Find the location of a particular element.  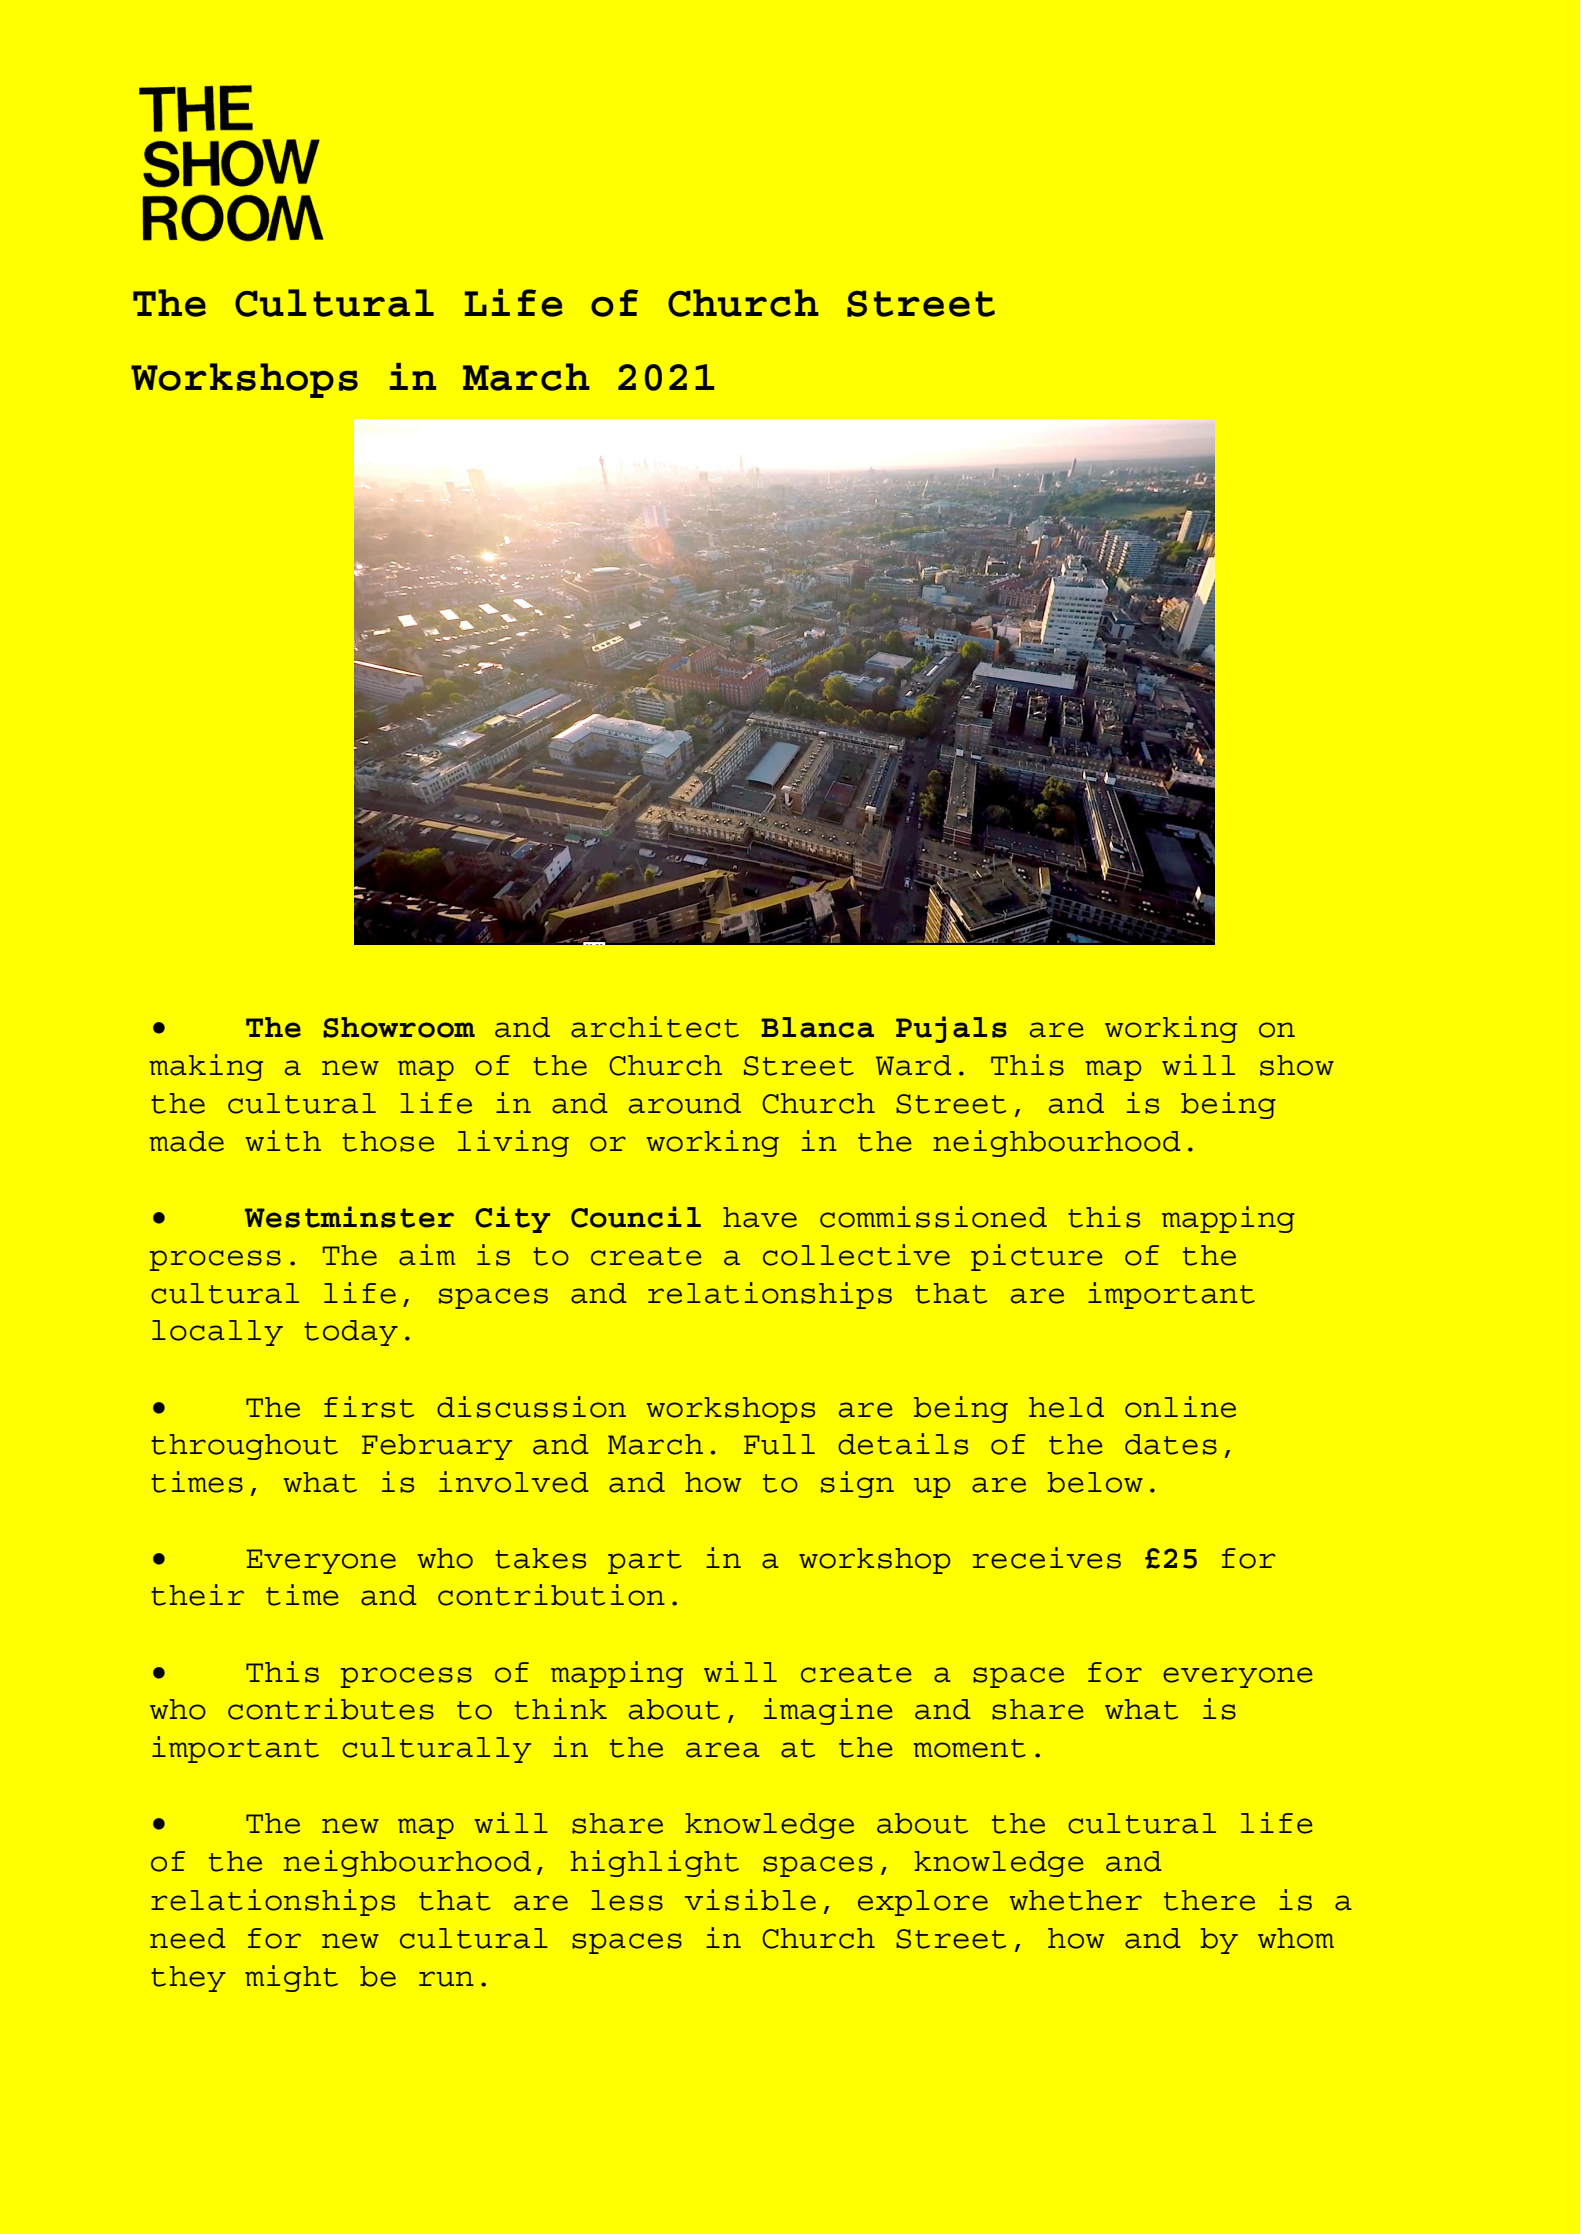

making is located at coordinates (206, 1067).
